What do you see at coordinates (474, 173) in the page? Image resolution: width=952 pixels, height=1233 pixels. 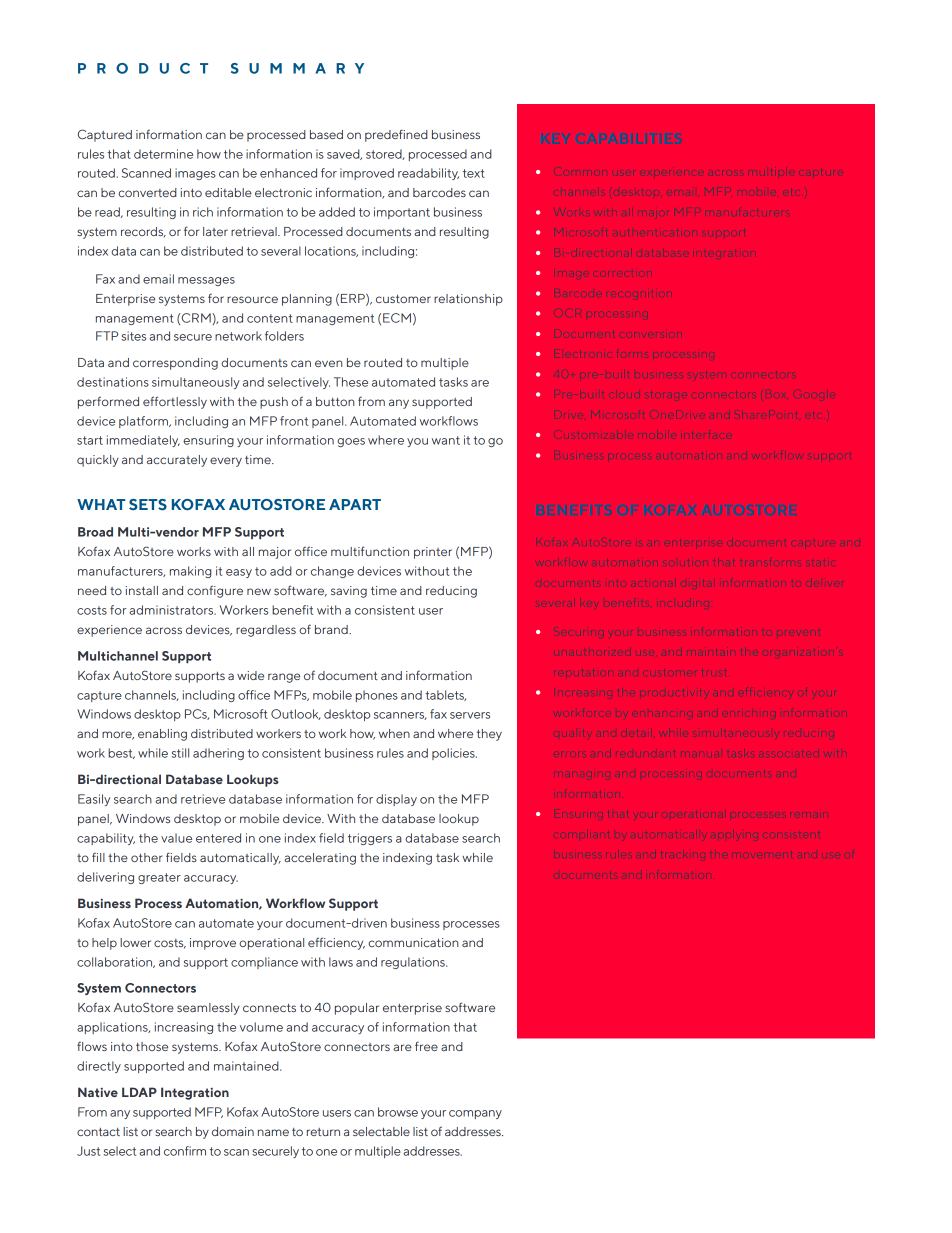 I see `text` at bounding box center [474, 173].
